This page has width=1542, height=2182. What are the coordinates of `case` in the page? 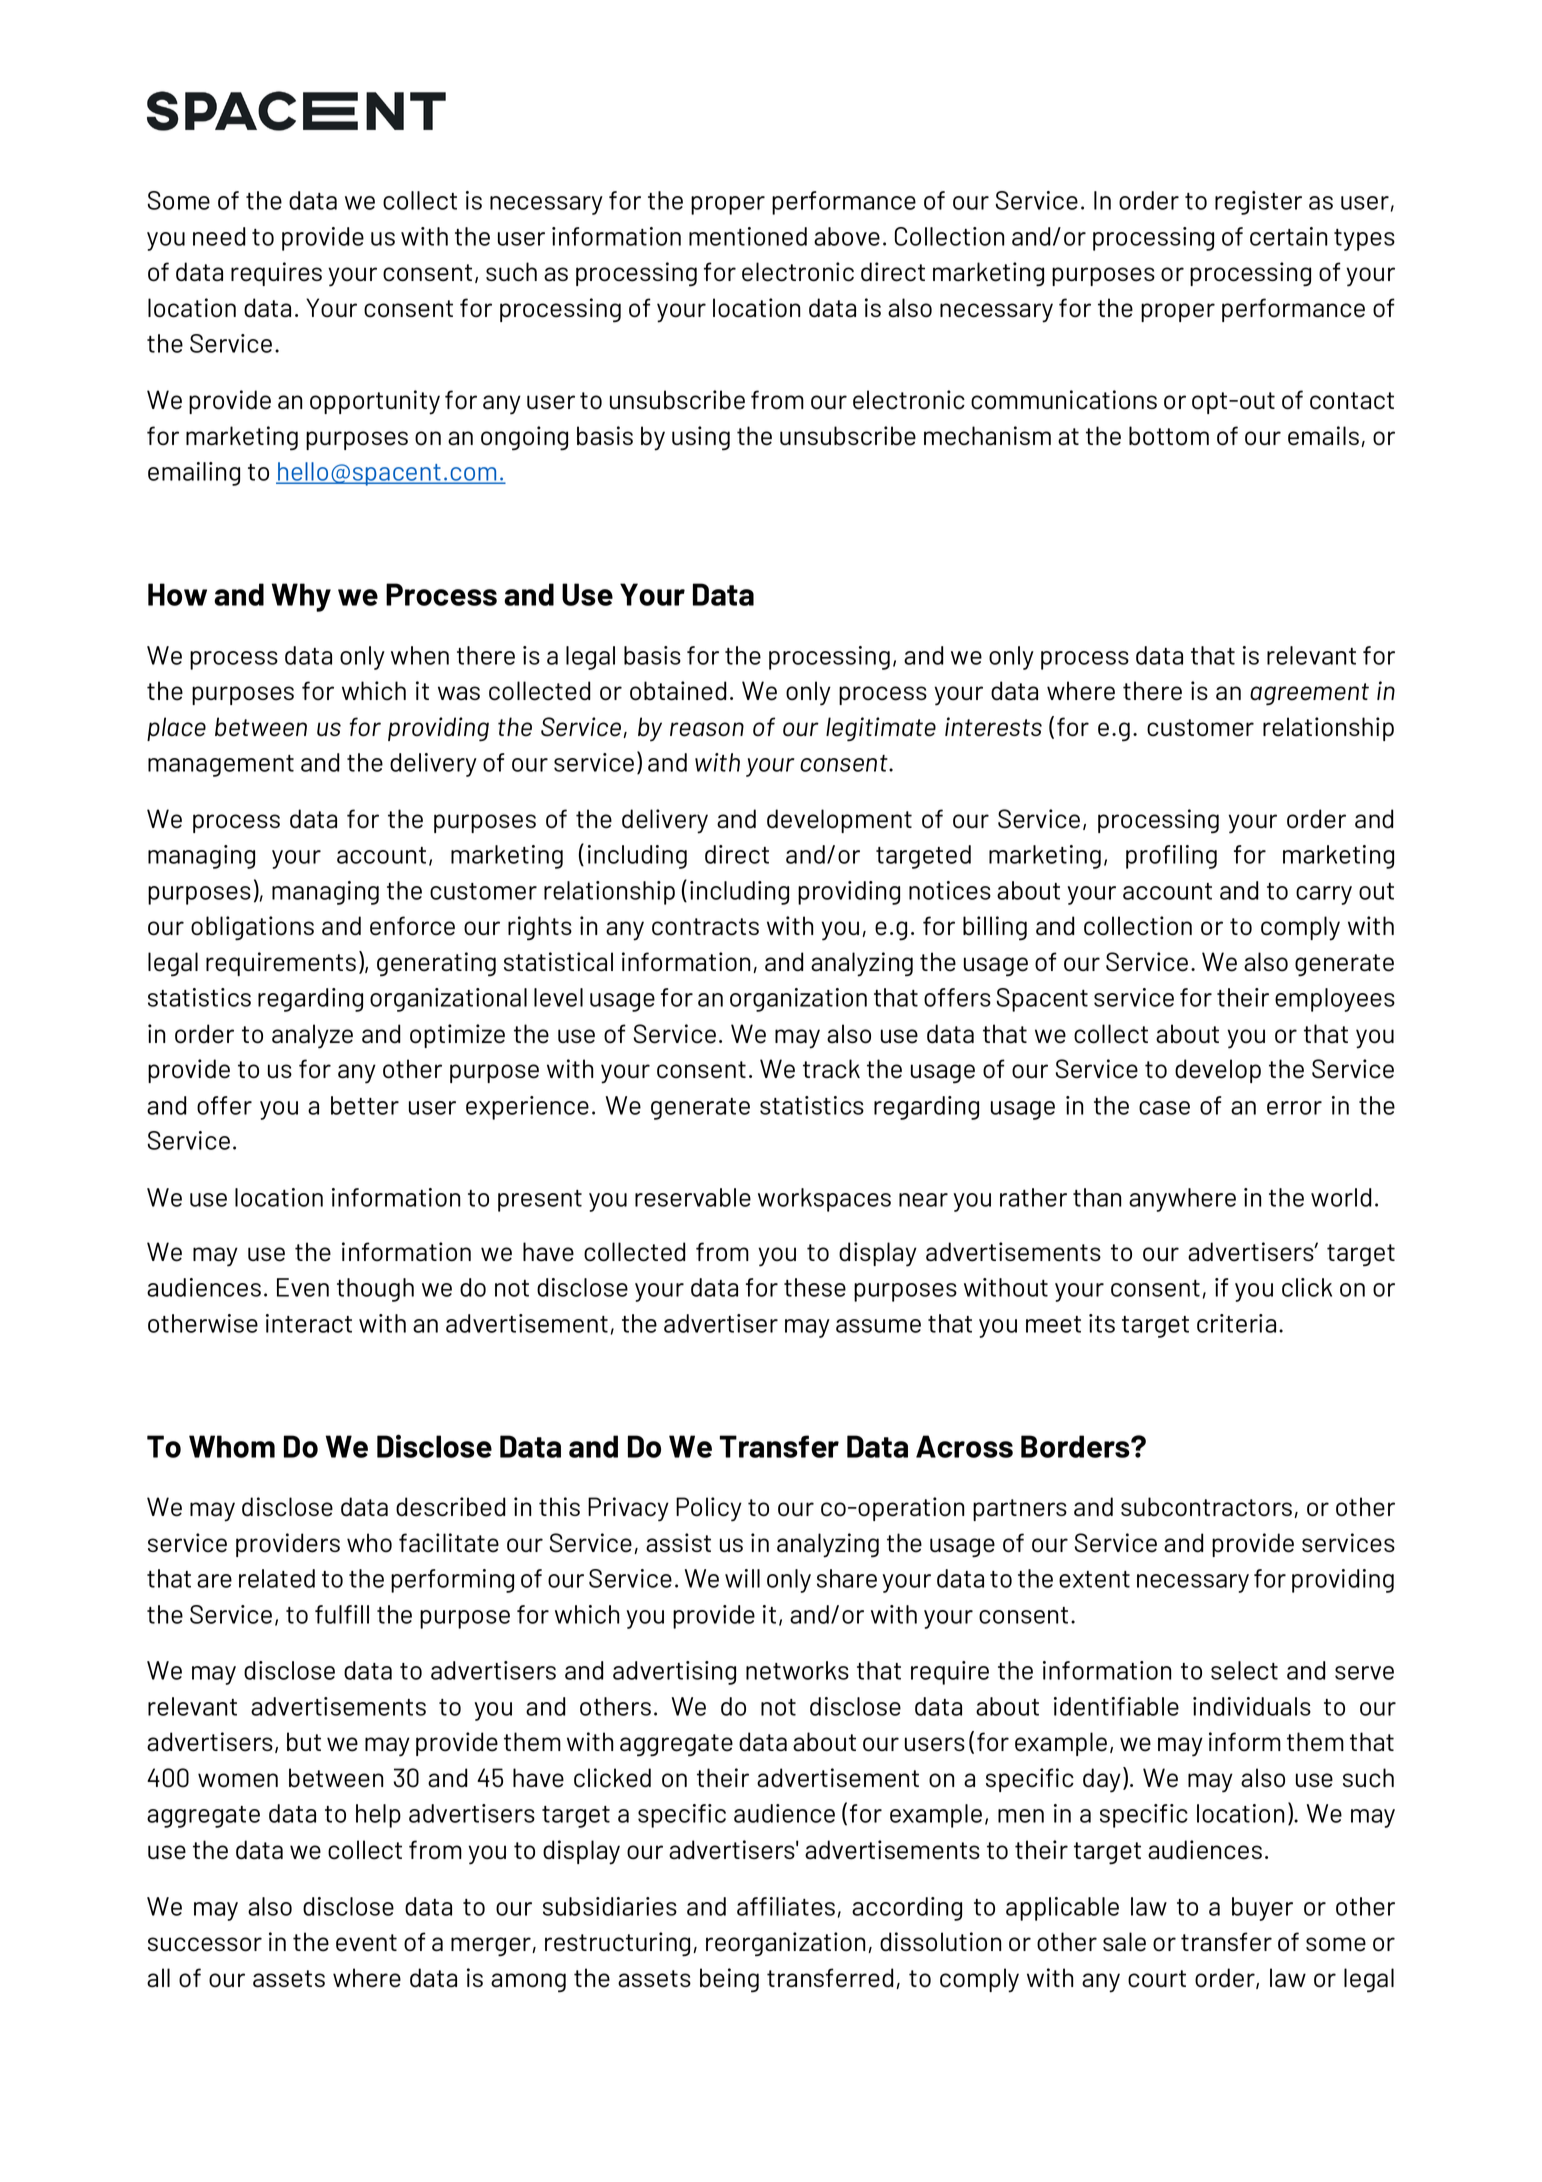 It's located at (1164, 1108).
